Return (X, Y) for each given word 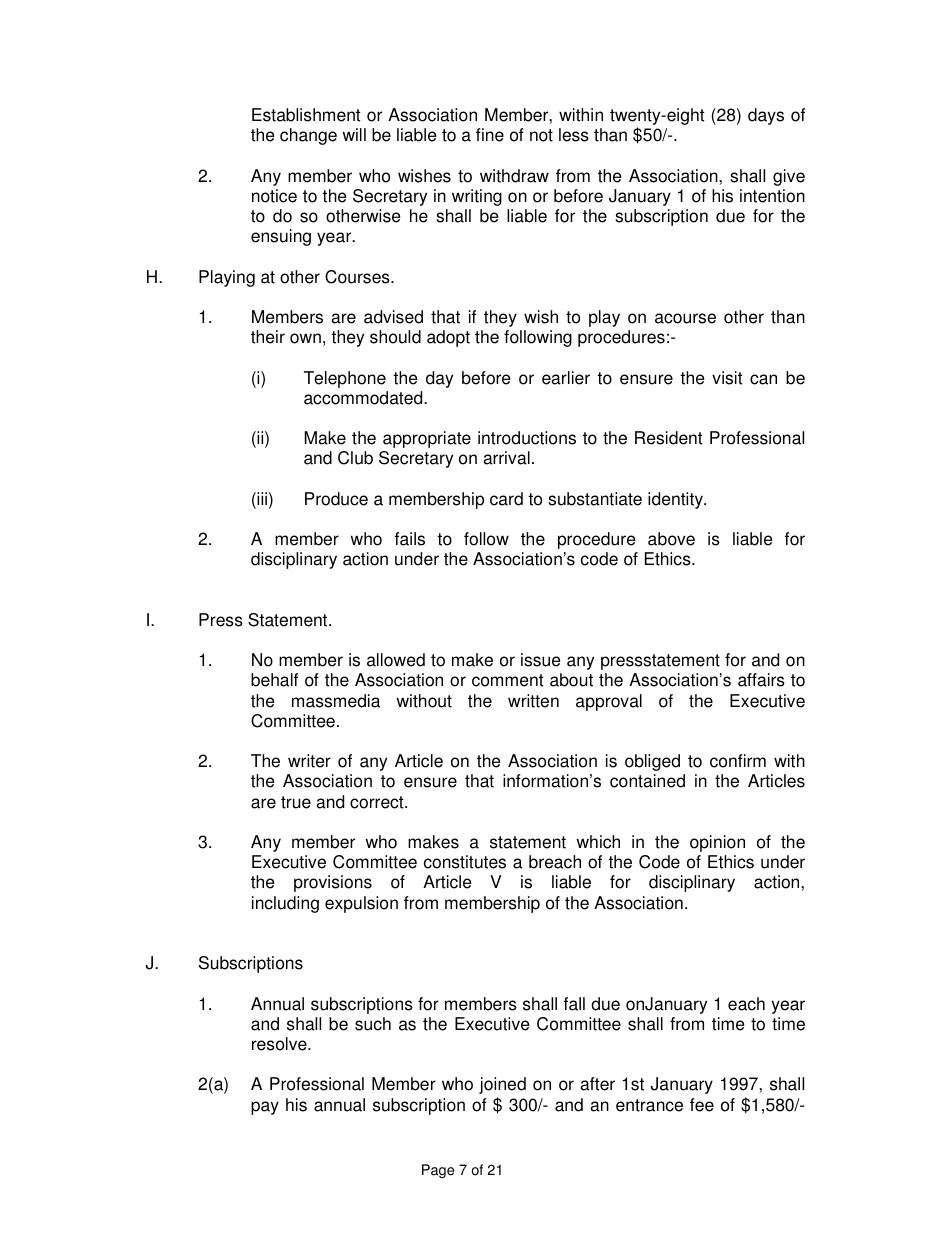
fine (490, 135)
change (308, 136)
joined (502, 1085)
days (766, 116)
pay (265, 1108)
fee (702, 1105)
